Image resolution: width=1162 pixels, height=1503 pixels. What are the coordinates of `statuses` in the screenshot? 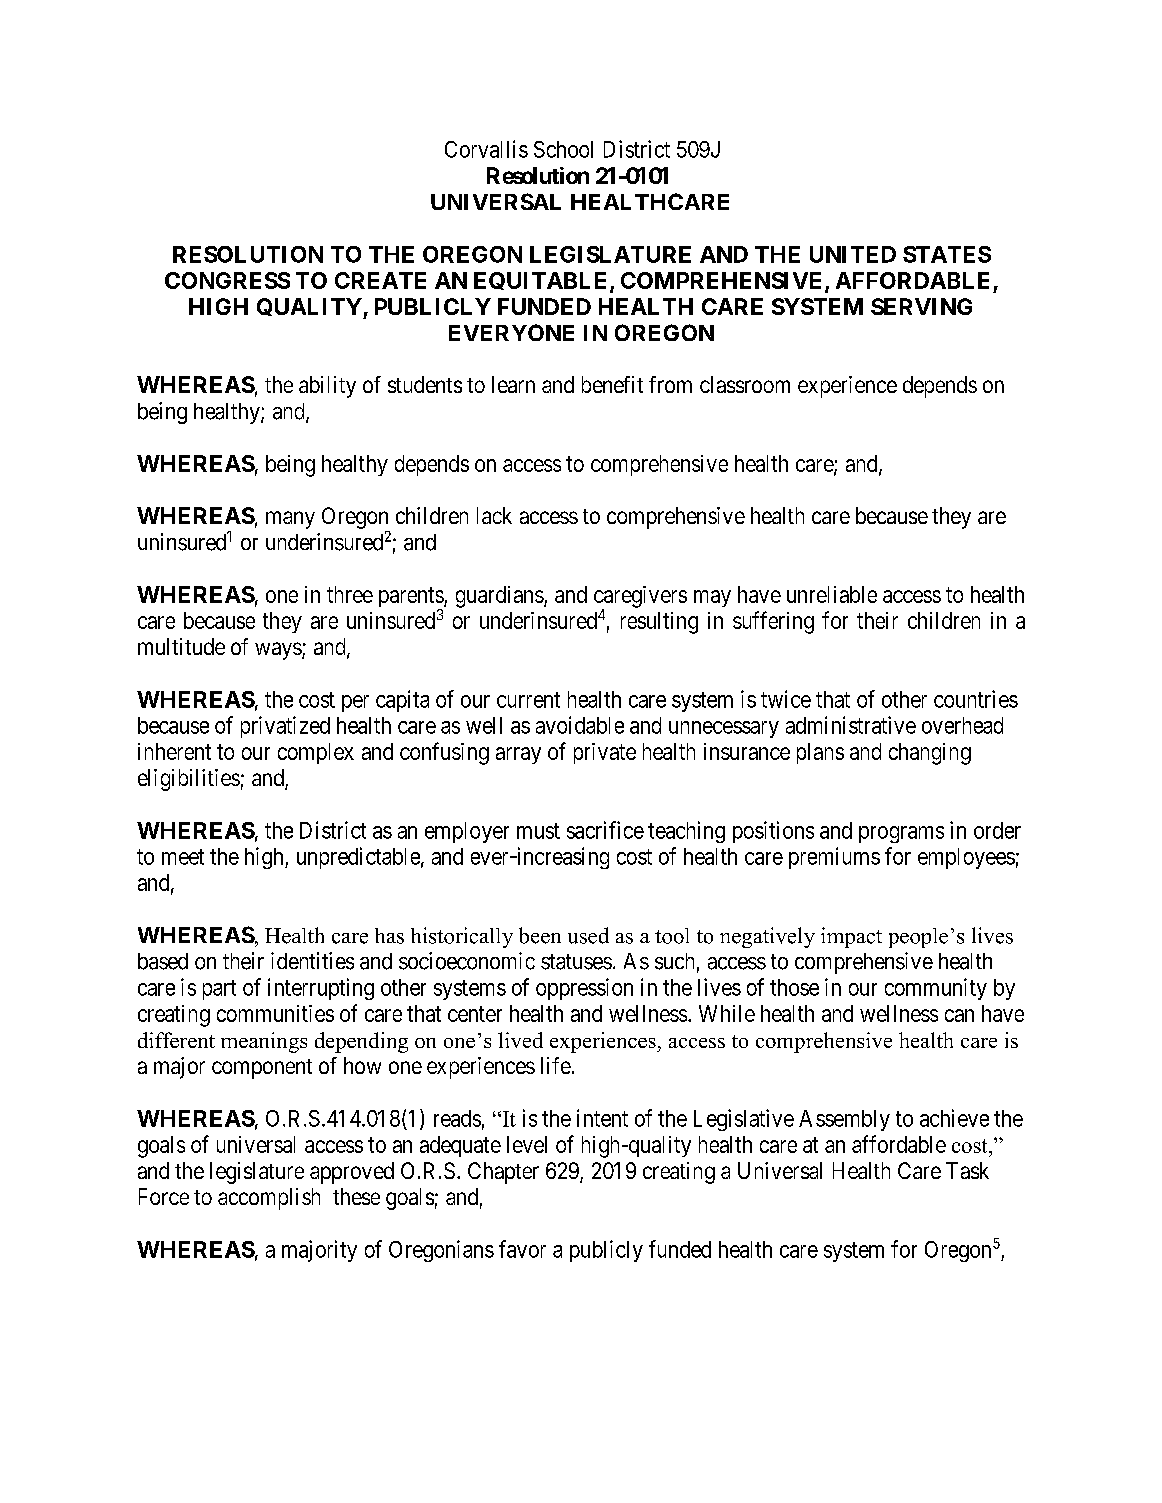 It's located at (576, 962).
